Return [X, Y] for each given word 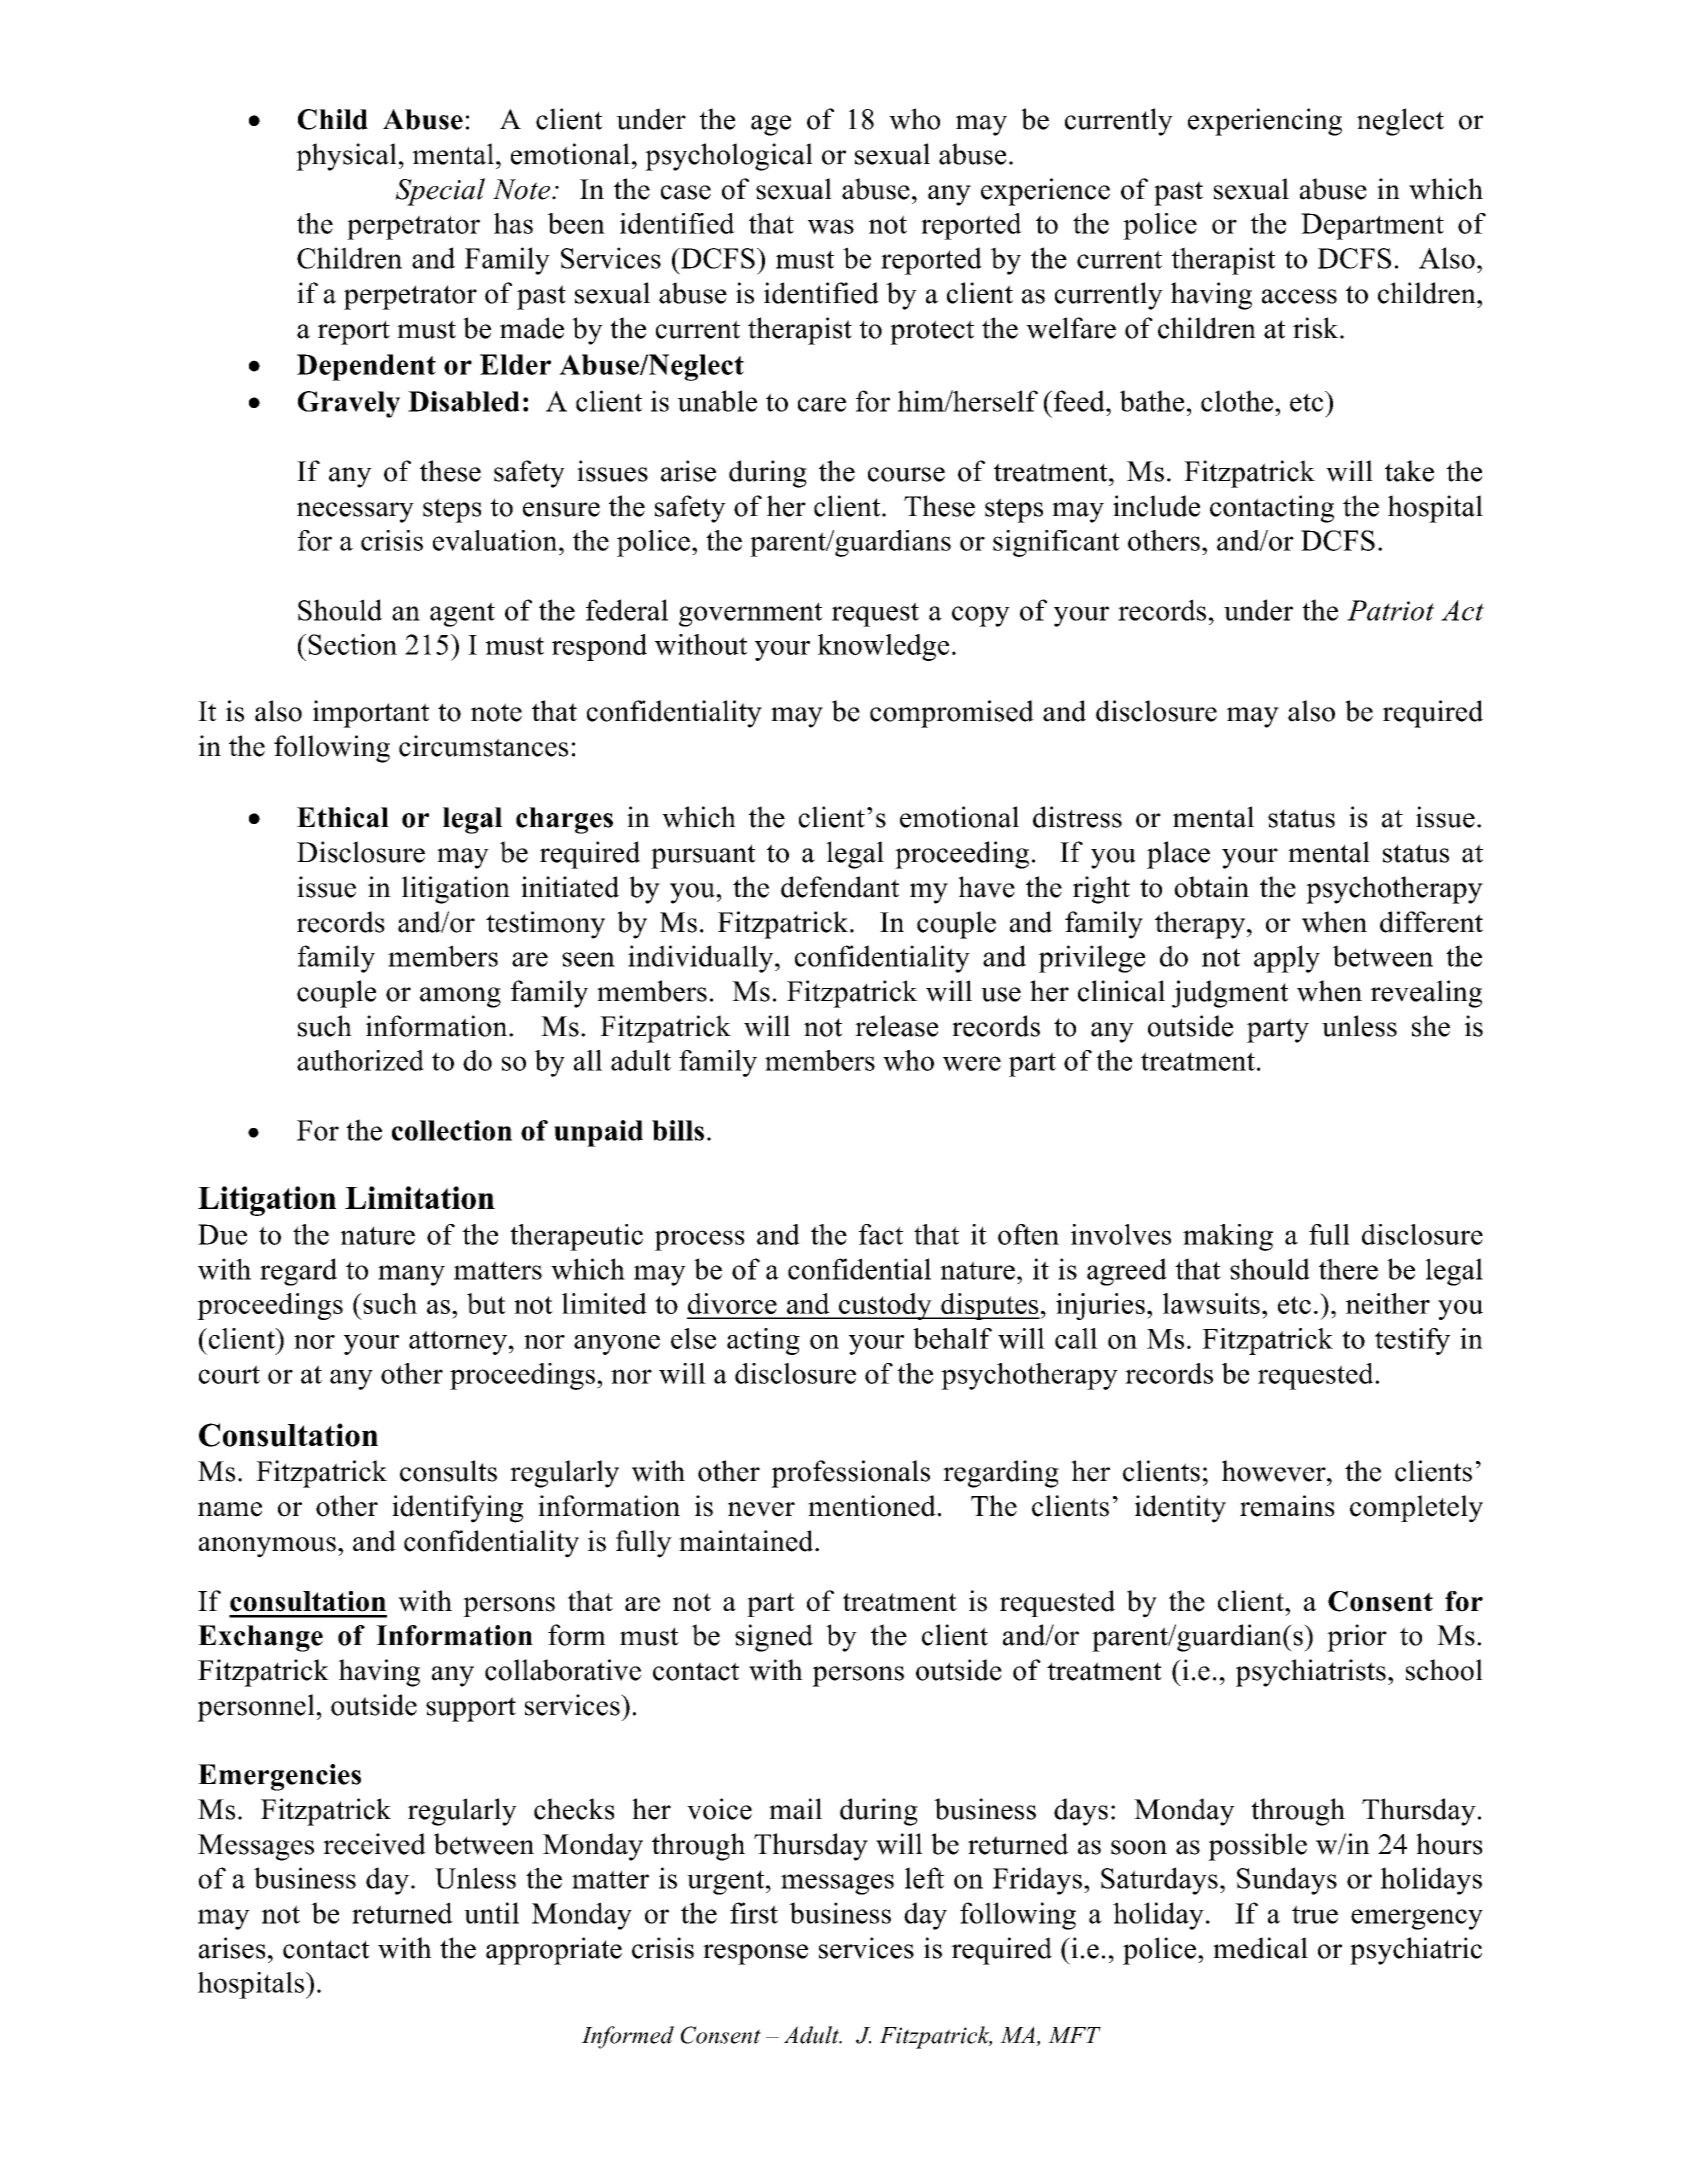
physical [346, 157]
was [831, 226]
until [491, 1913]
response [755, 1954]
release [896, 1026]
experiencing [1265, 122]
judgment [1230, 994]
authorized [360, 1060]
